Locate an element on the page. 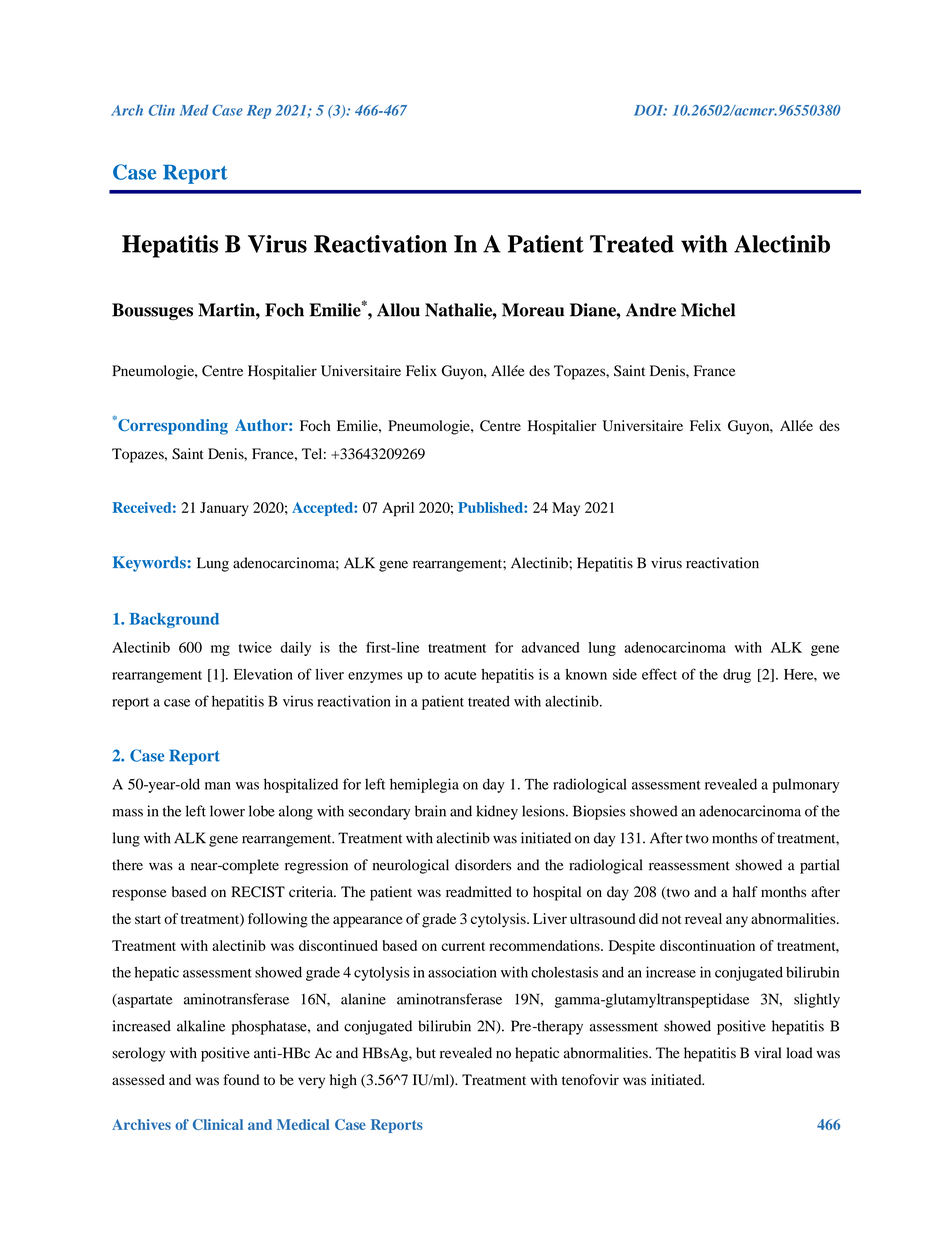 The height and width of the image is (1233, 952). advanced is located at coordinates (551, 647).
